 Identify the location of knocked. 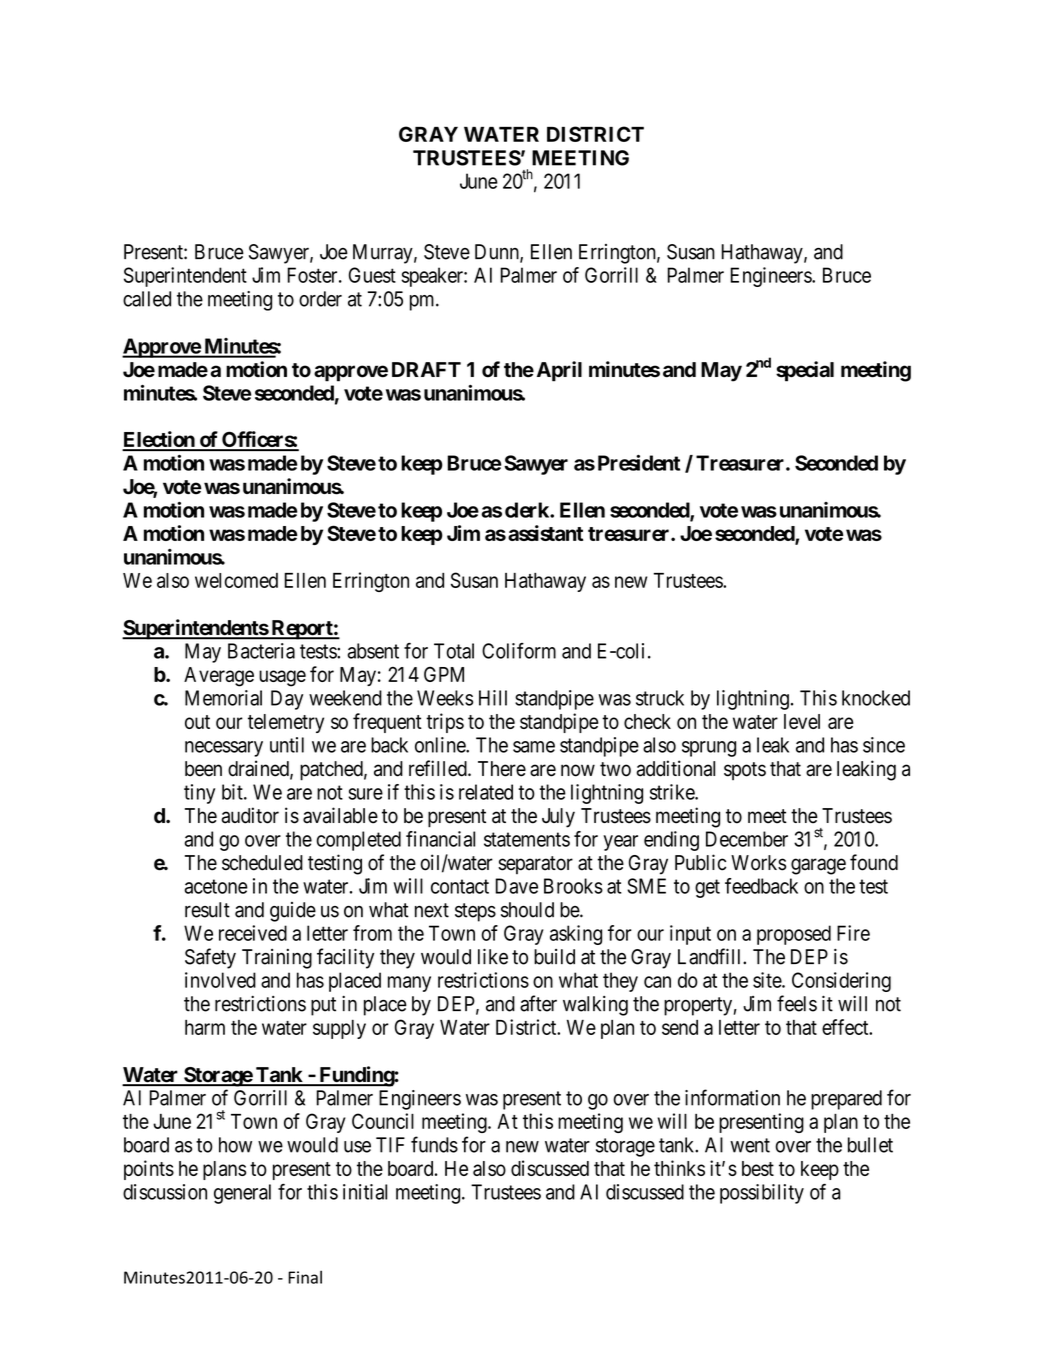
(876, 698).
